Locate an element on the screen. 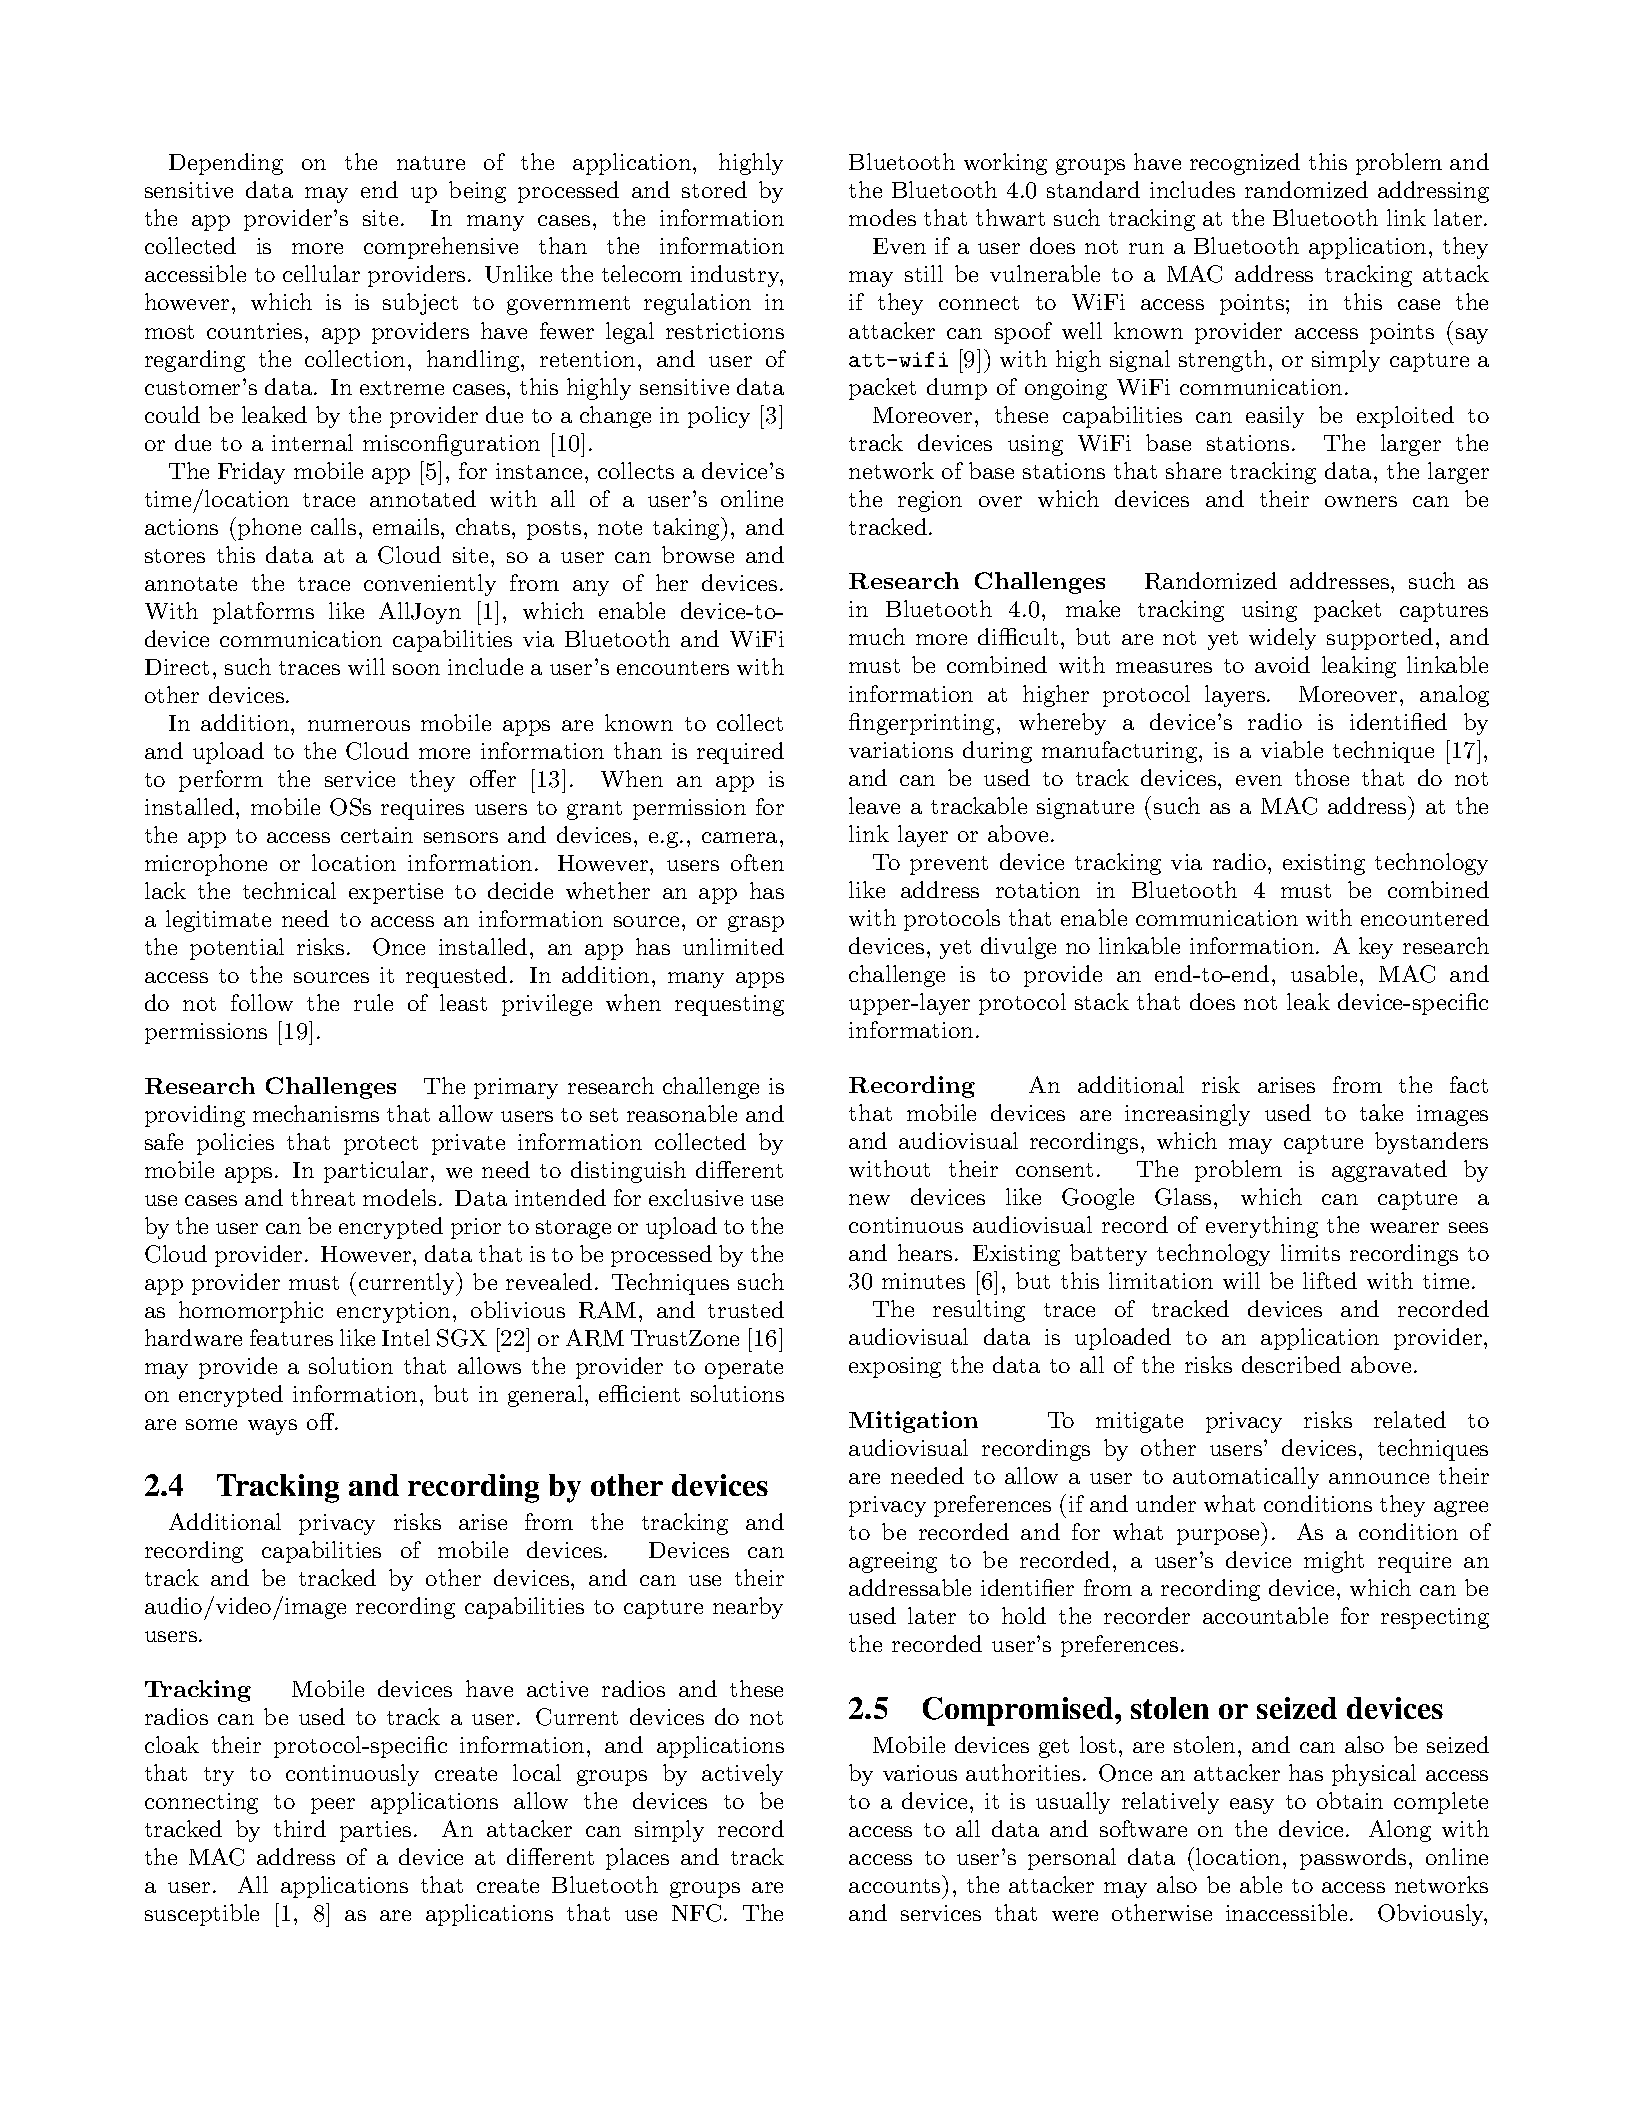 The image size is (1640, 2122). recognized is located at coordinates (1245, 164).
